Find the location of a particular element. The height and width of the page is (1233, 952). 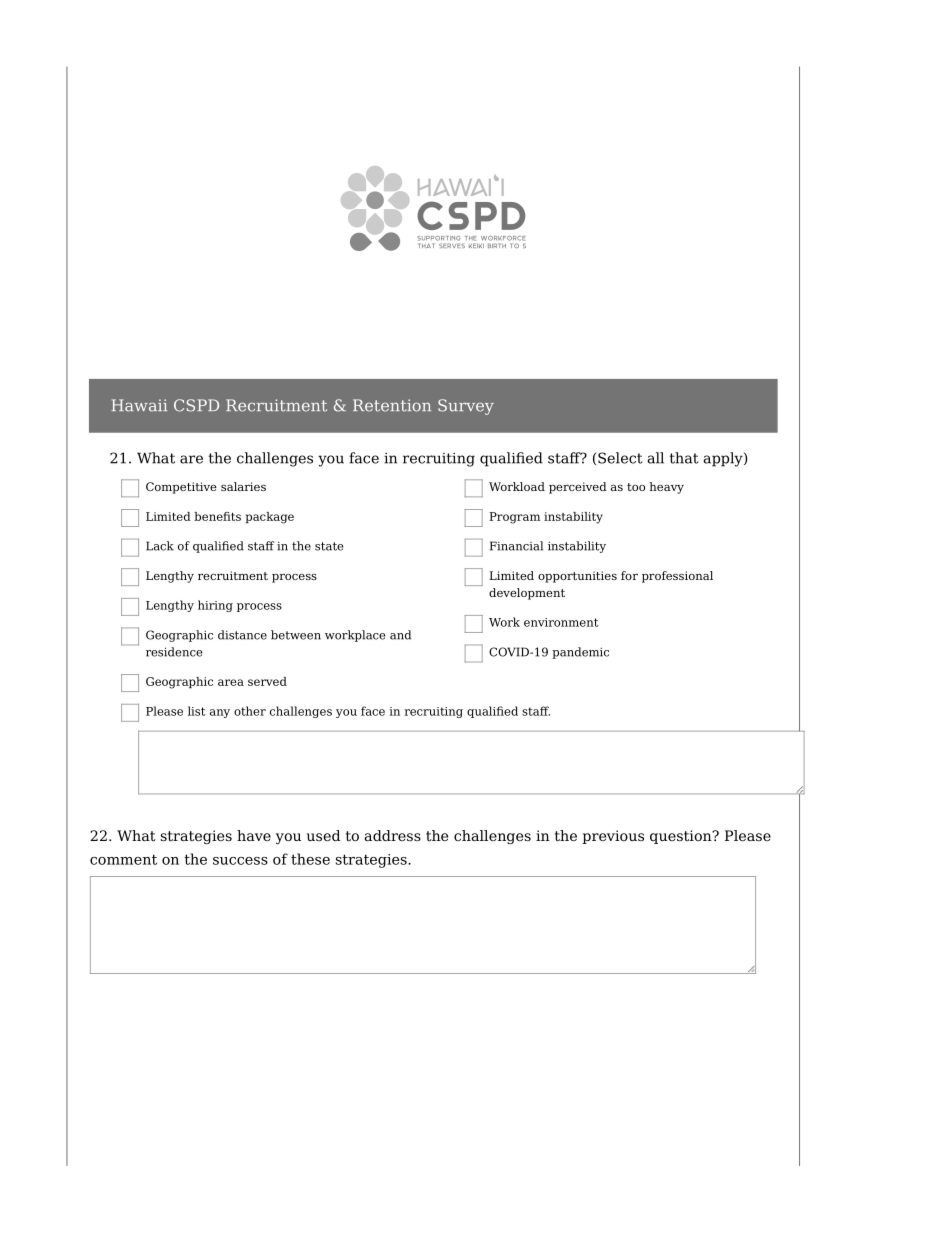

pandemic is located at coordinates (580, 653).
